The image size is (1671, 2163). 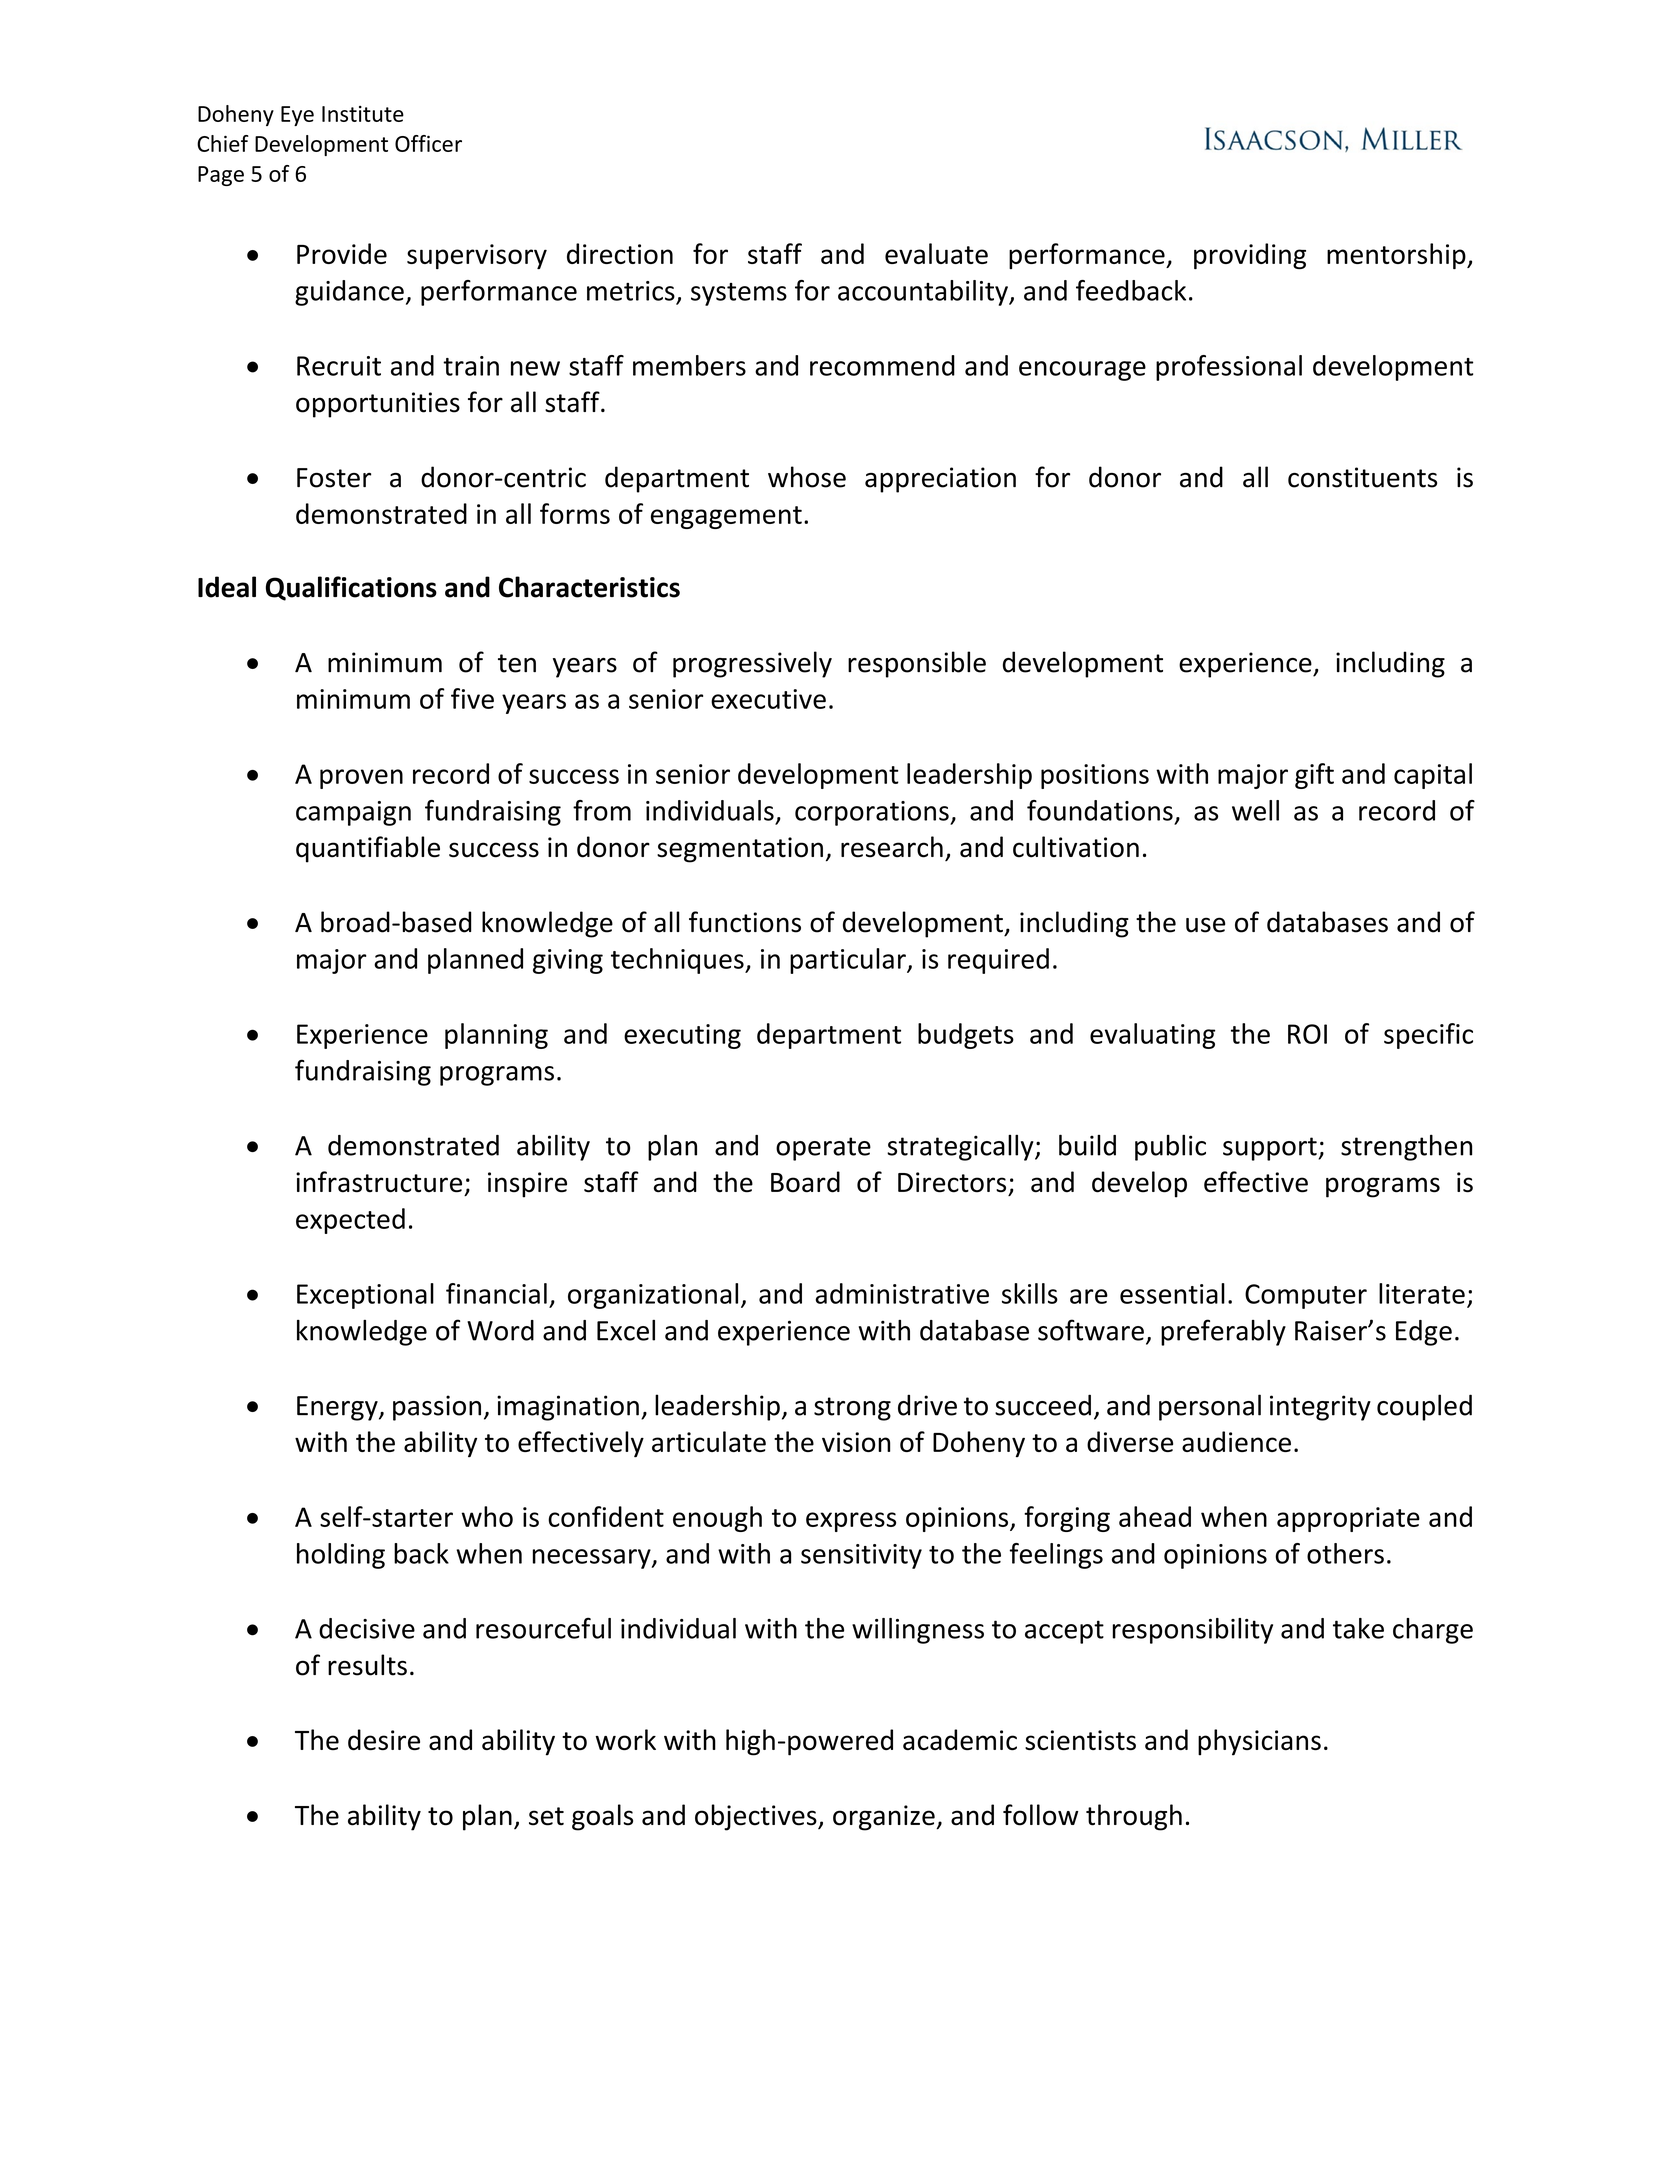 What do you see at coordinates (428, 143) in the screenshot?
I see `Officer` at bounding box center [428, 143].
